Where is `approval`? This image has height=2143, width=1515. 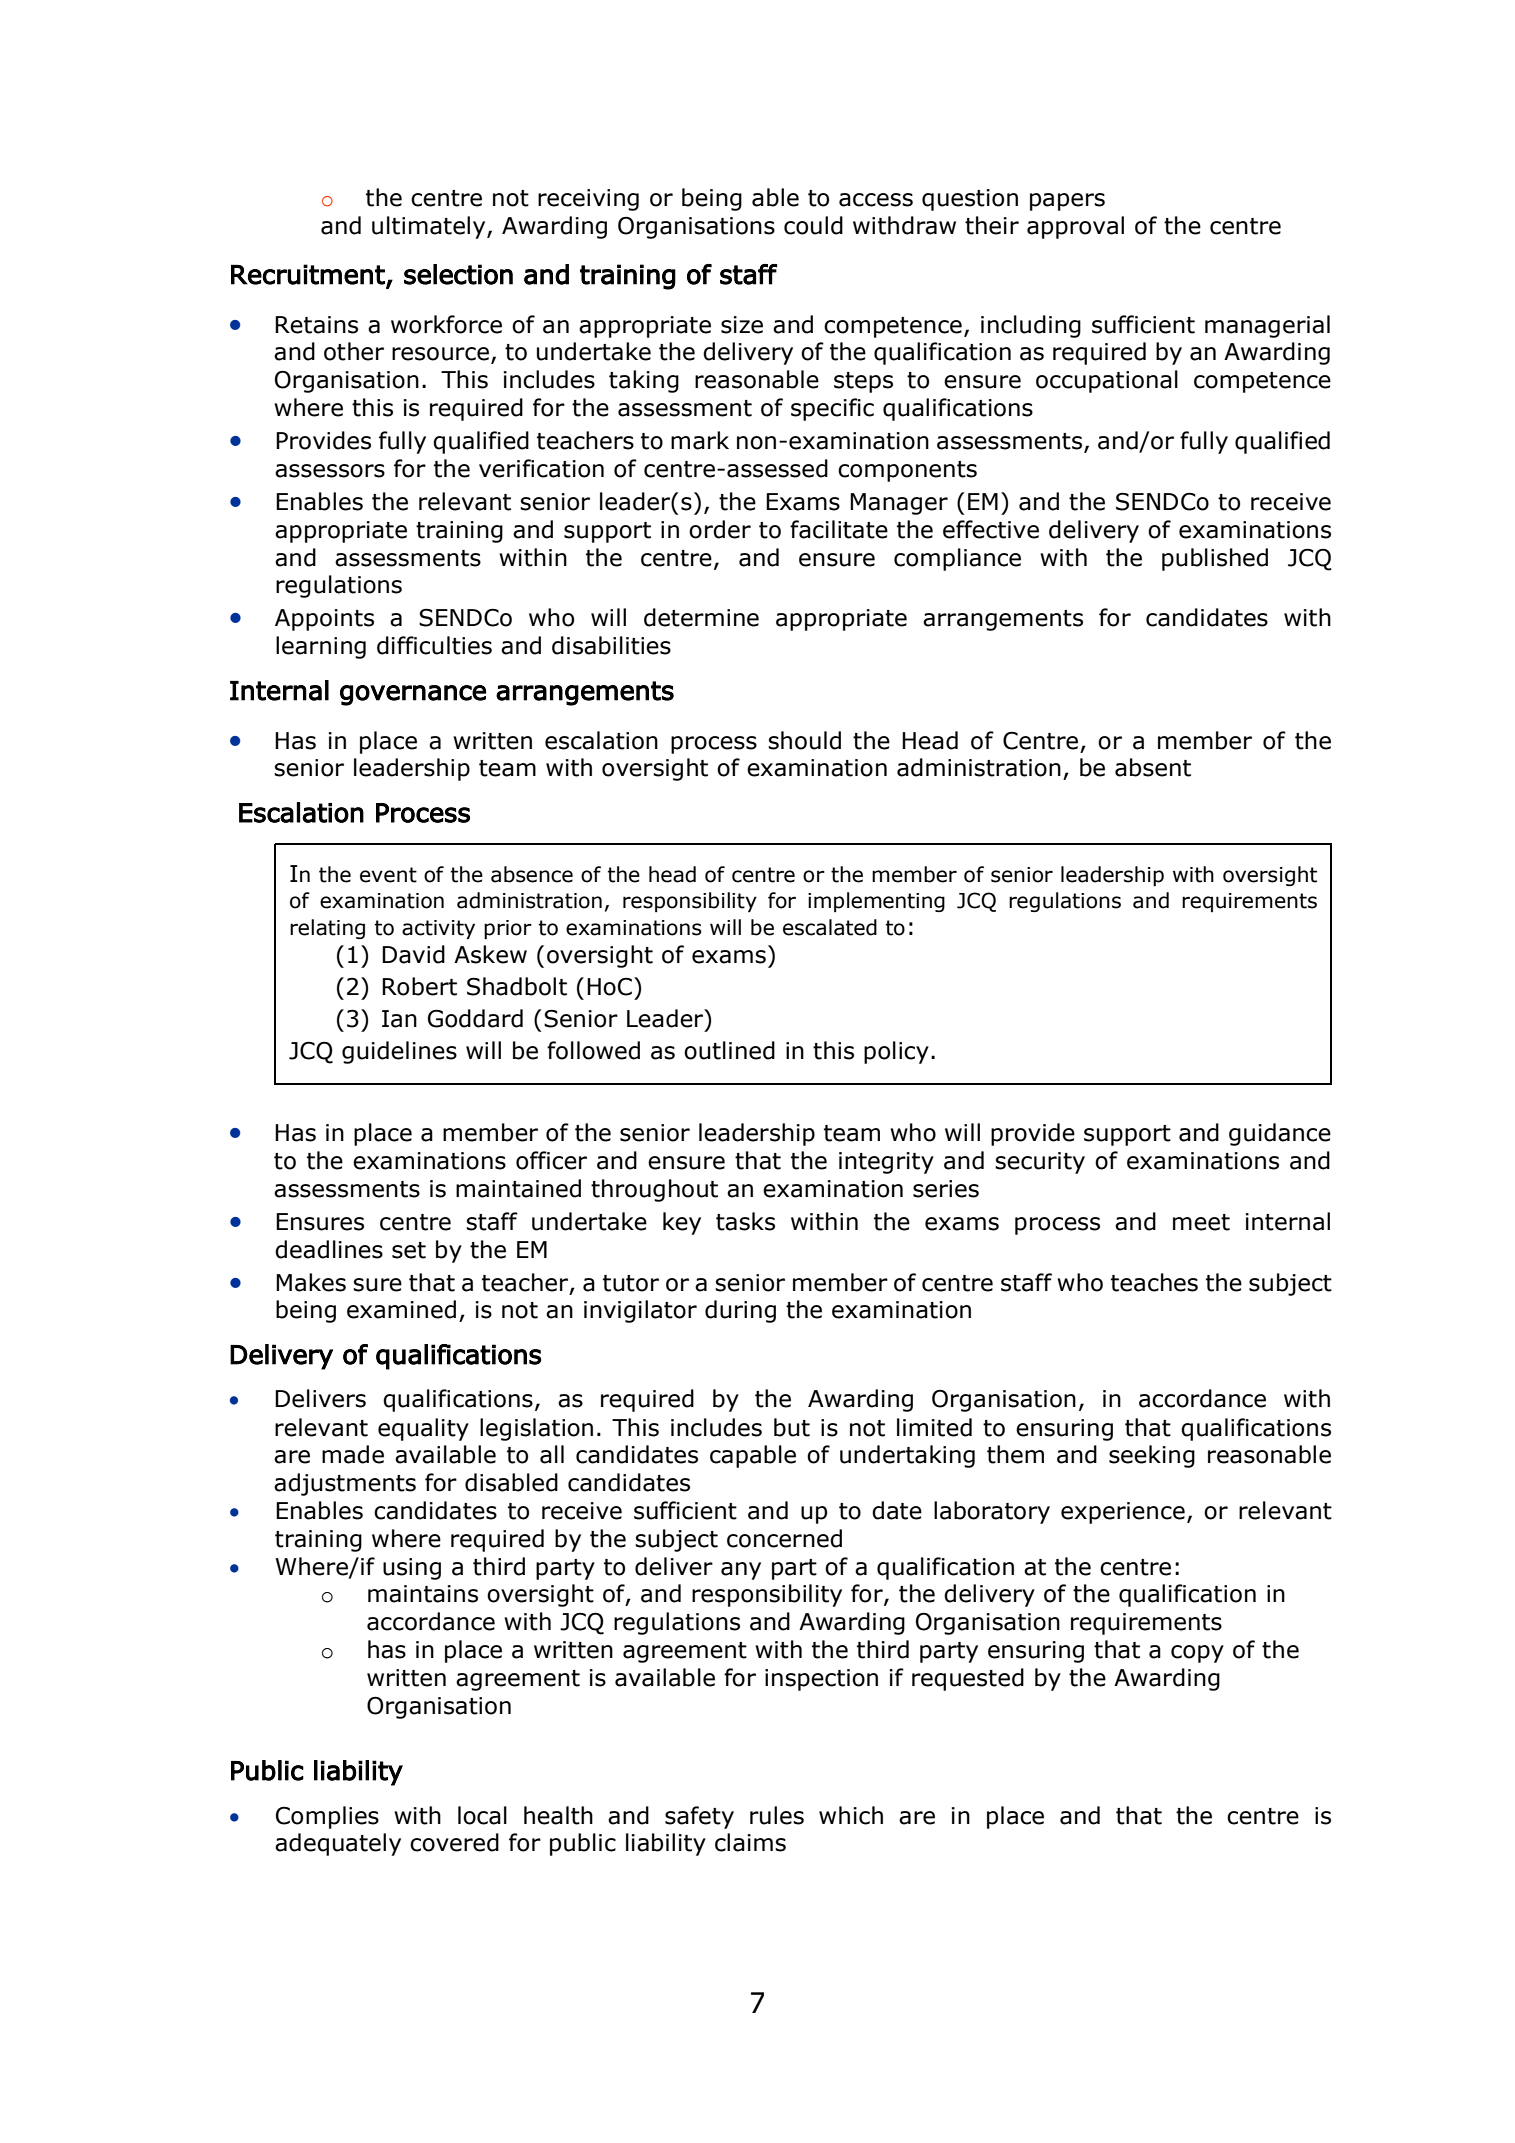 approval is located at coordinates (1075, 227).
